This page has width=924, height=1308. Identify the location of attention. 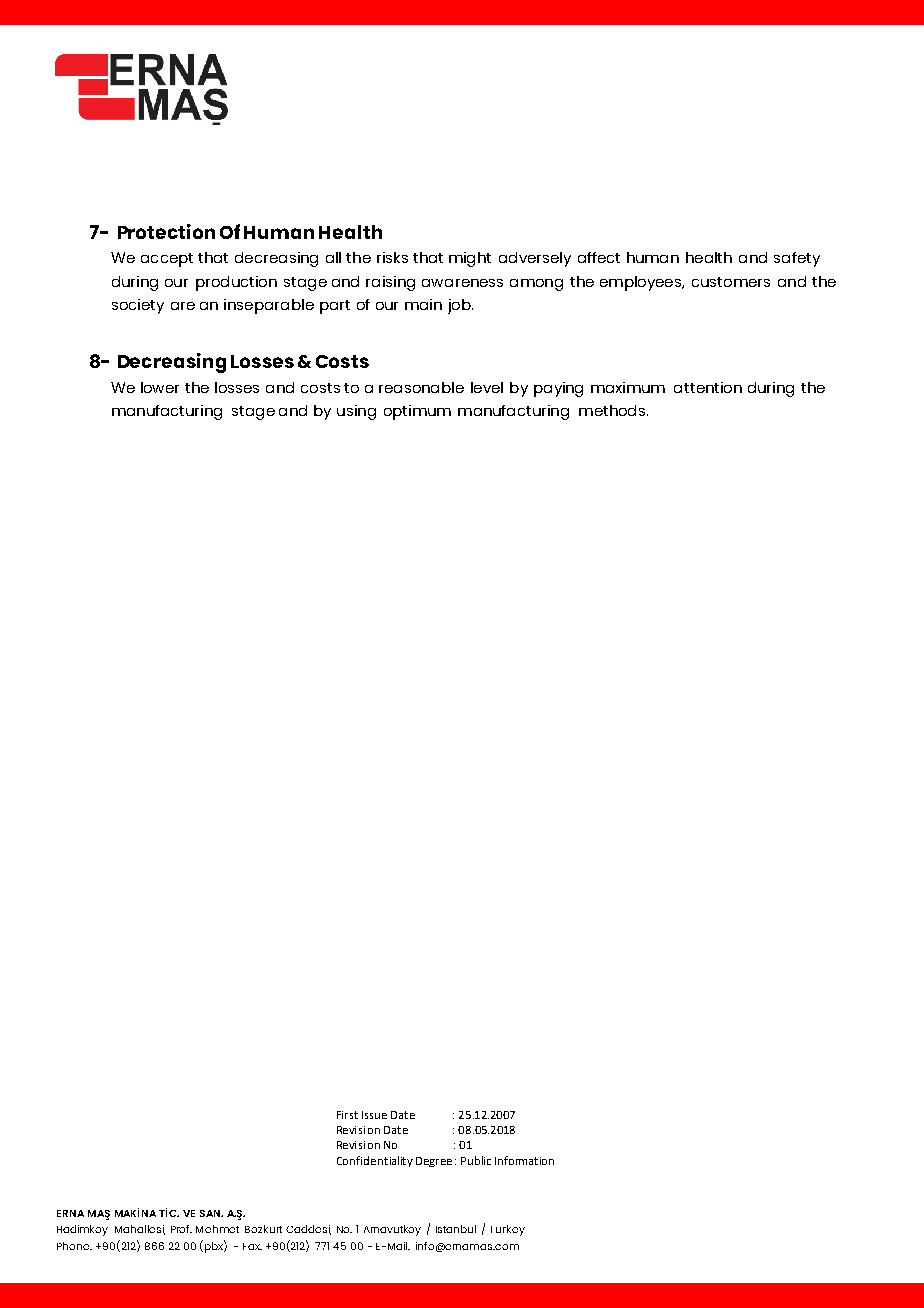
(708, 387).
